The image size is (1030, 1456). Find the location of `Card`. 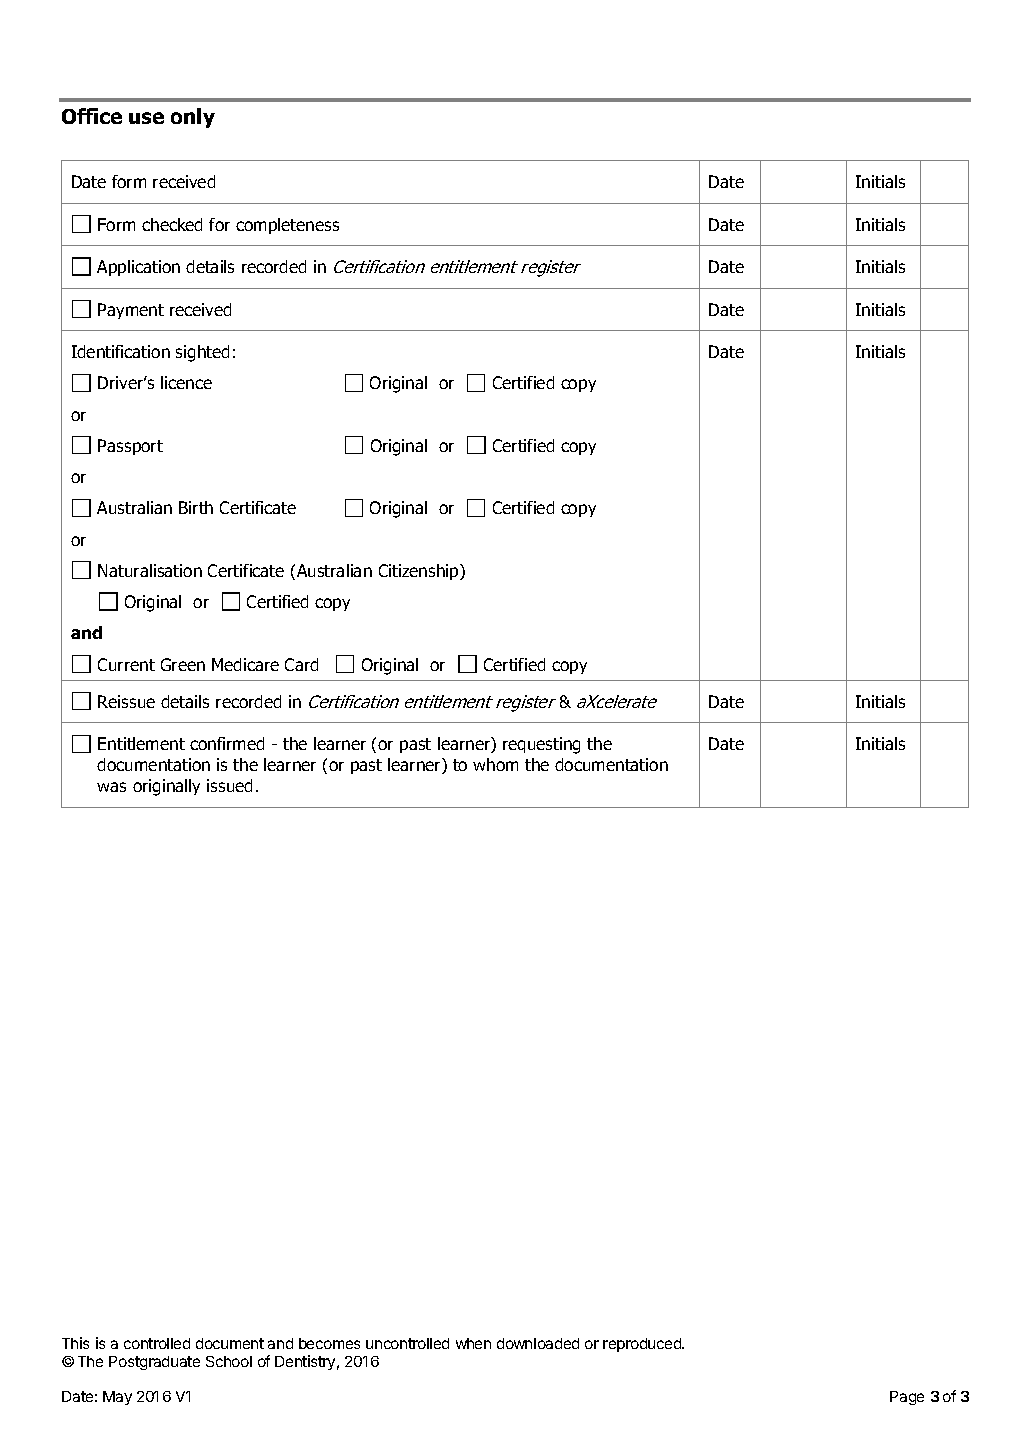

Card is located at coordinates (301, 664).
